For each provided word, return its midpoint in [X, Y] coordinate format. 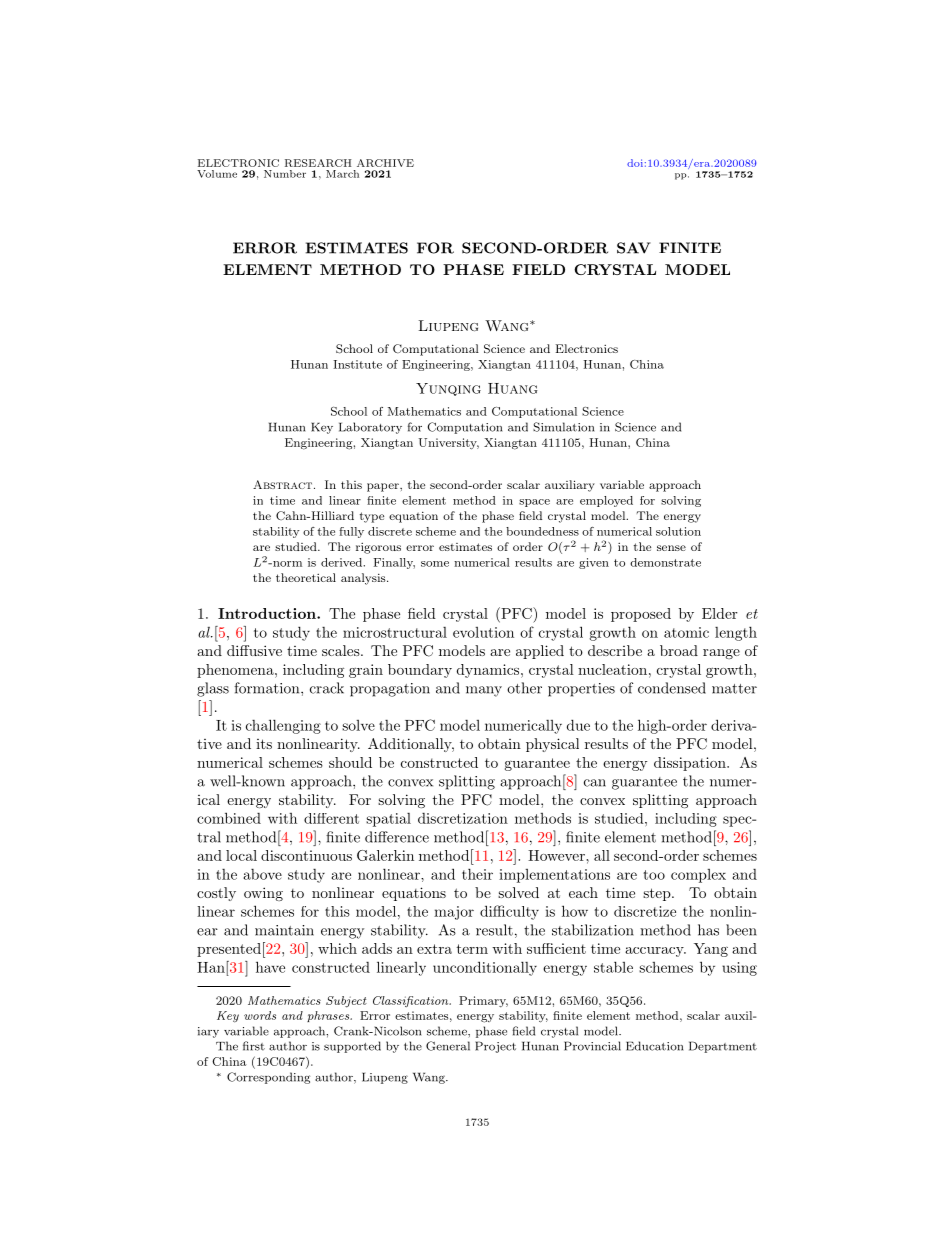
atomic [686, 632]
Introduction [268, 613]
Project [495, 1047]
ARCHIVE [385, 163]
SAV [634, 248]
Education [654, 1046]
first [254, 1046]
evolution [483, 632]
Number [285, 174]
